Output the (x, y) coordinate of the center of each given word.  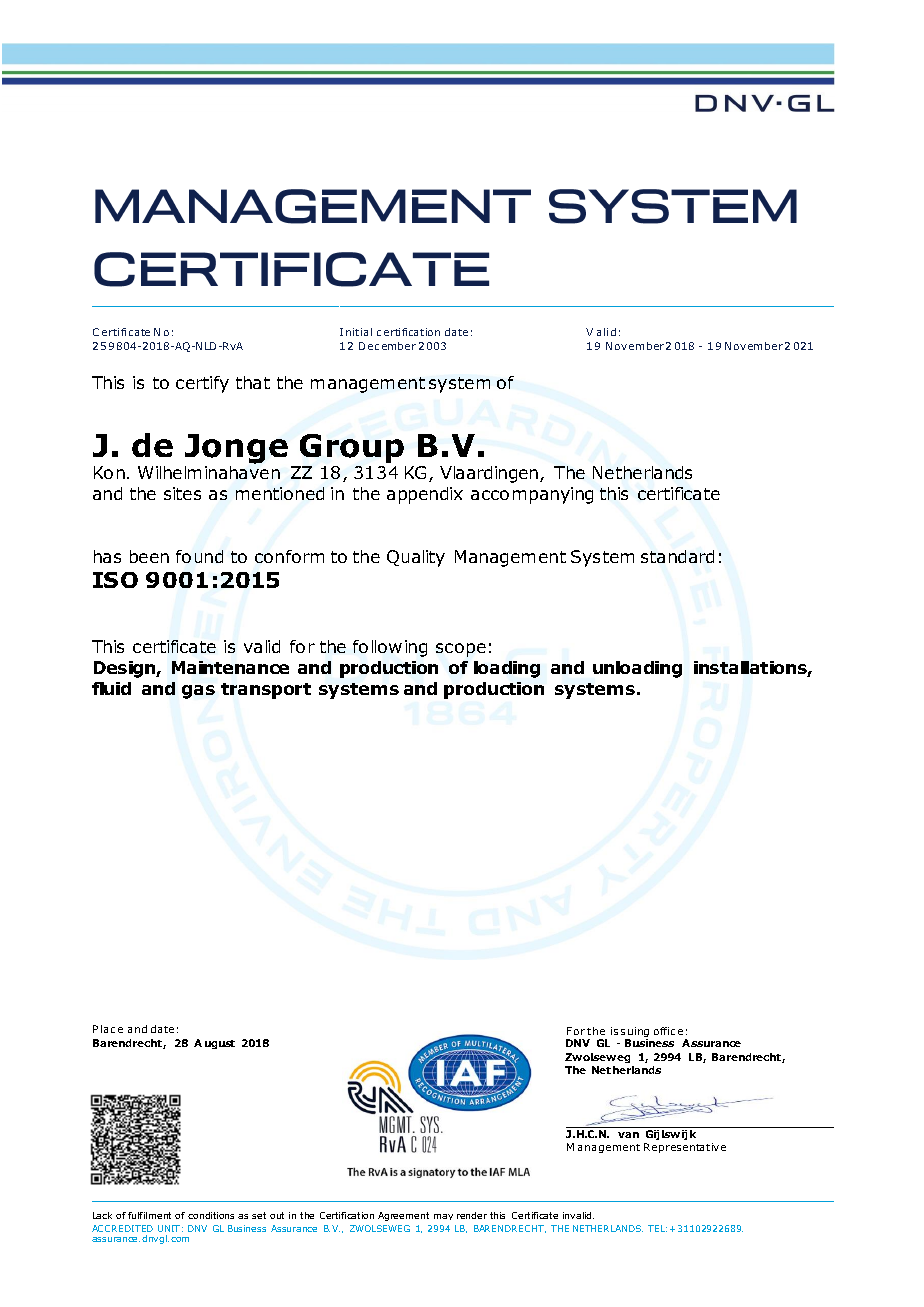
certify (202, 384)
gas (198, 692)
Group (352, 448)
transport (266, 691)
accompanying (532, 495)
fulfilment (149, 1215)
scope (461, 650)
